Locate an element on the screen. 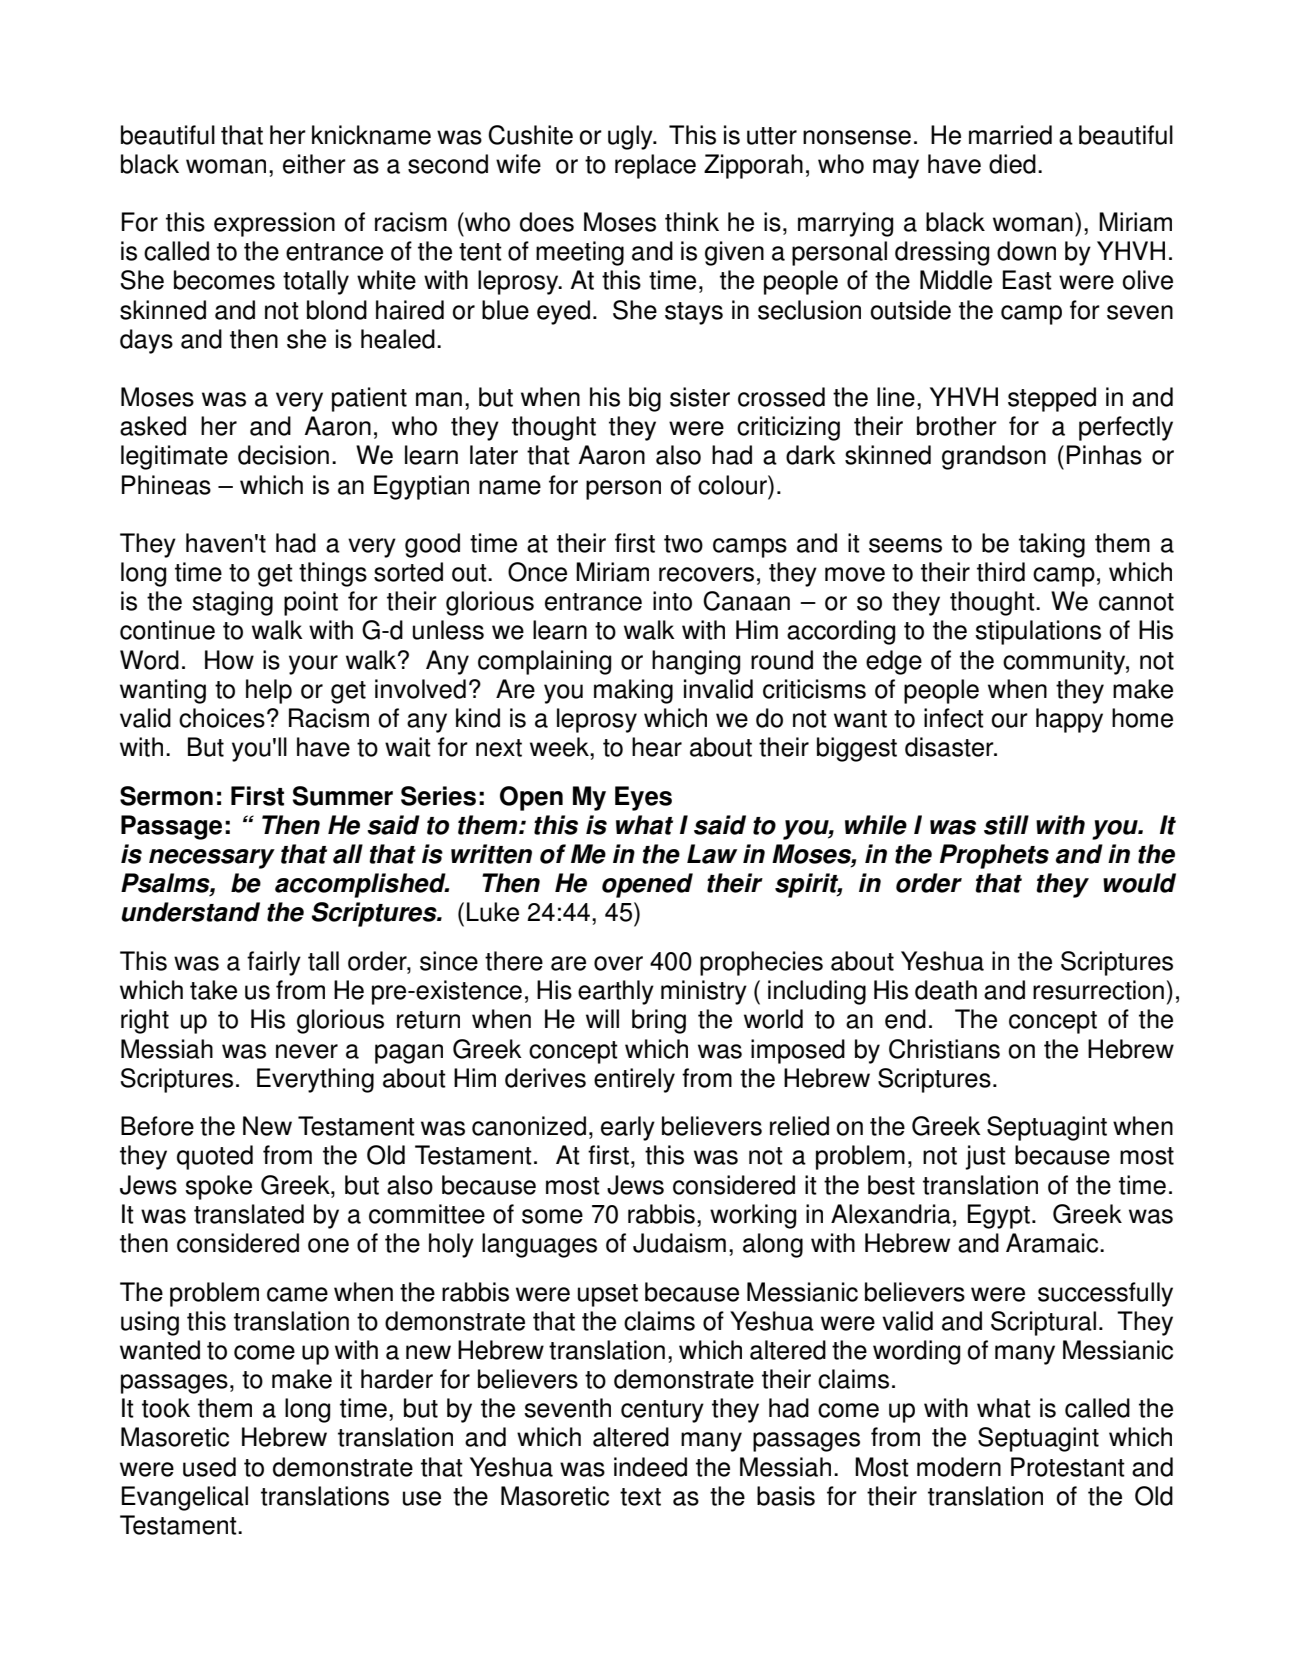 The height and width of the screenshot is (1674, 1294). either is located at coordinates (314, 164).
